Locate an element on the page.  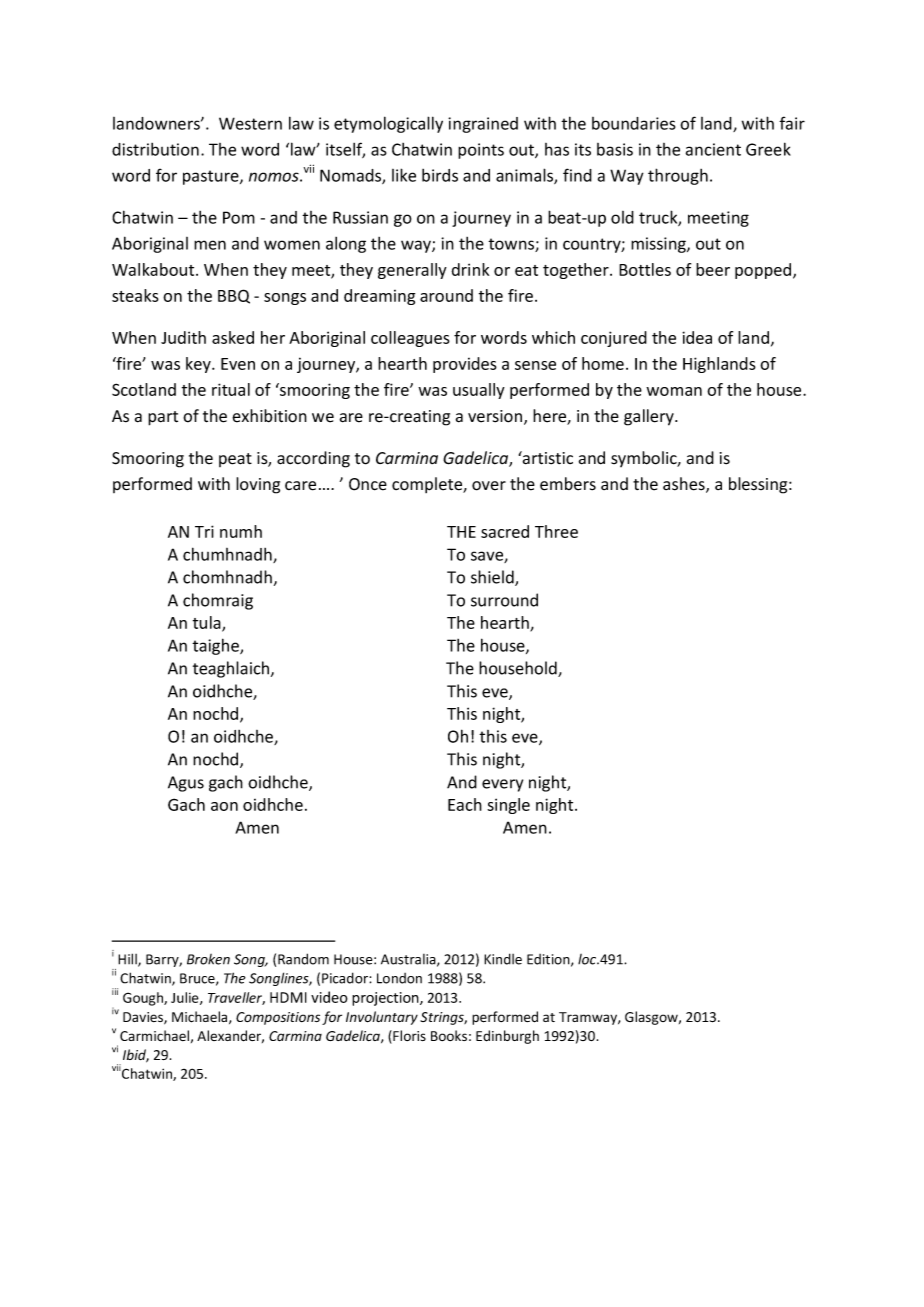
shield is located at coordinates (493, 578).
